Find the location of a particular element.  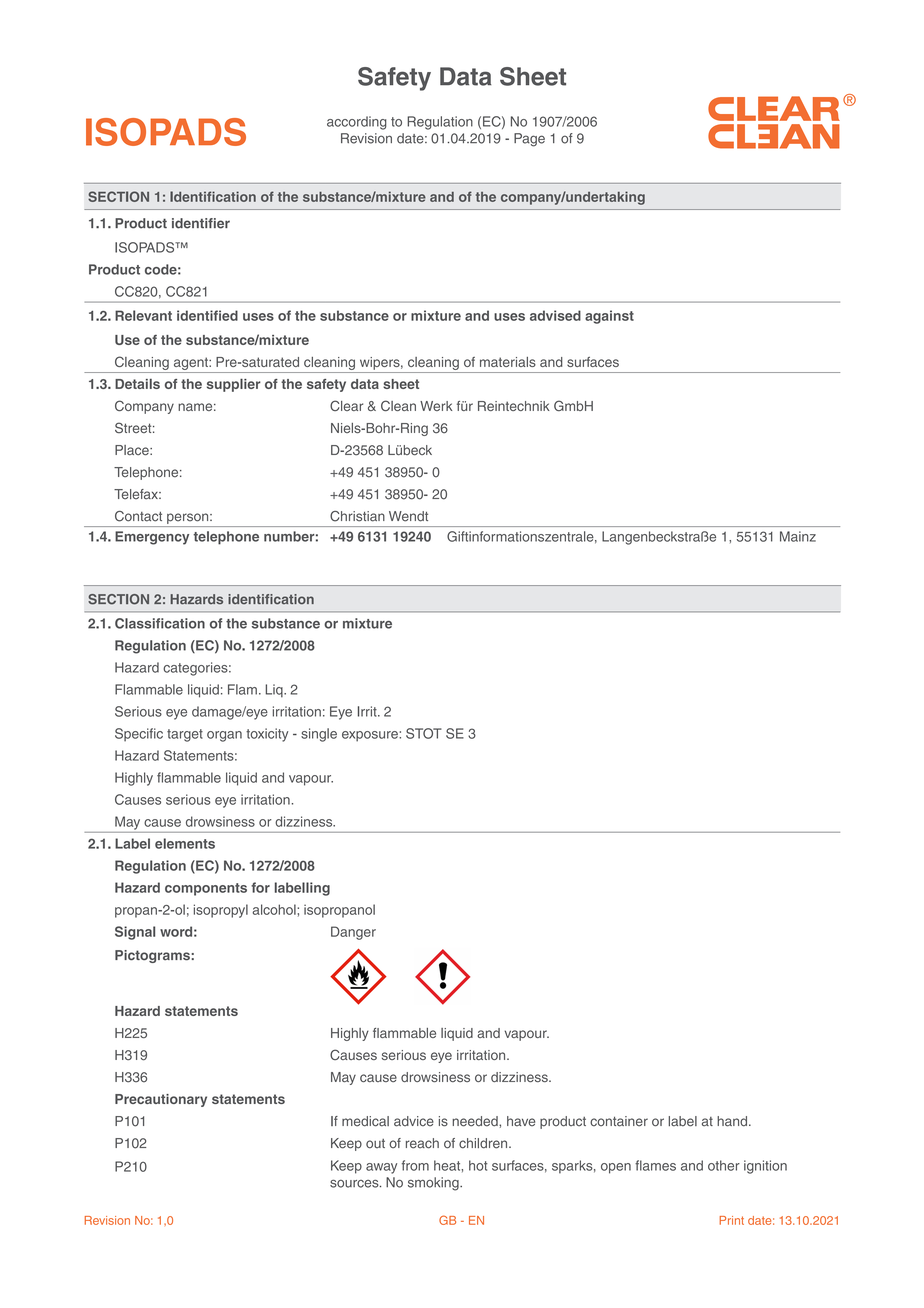

Page is located at coordinates (529, 140).
